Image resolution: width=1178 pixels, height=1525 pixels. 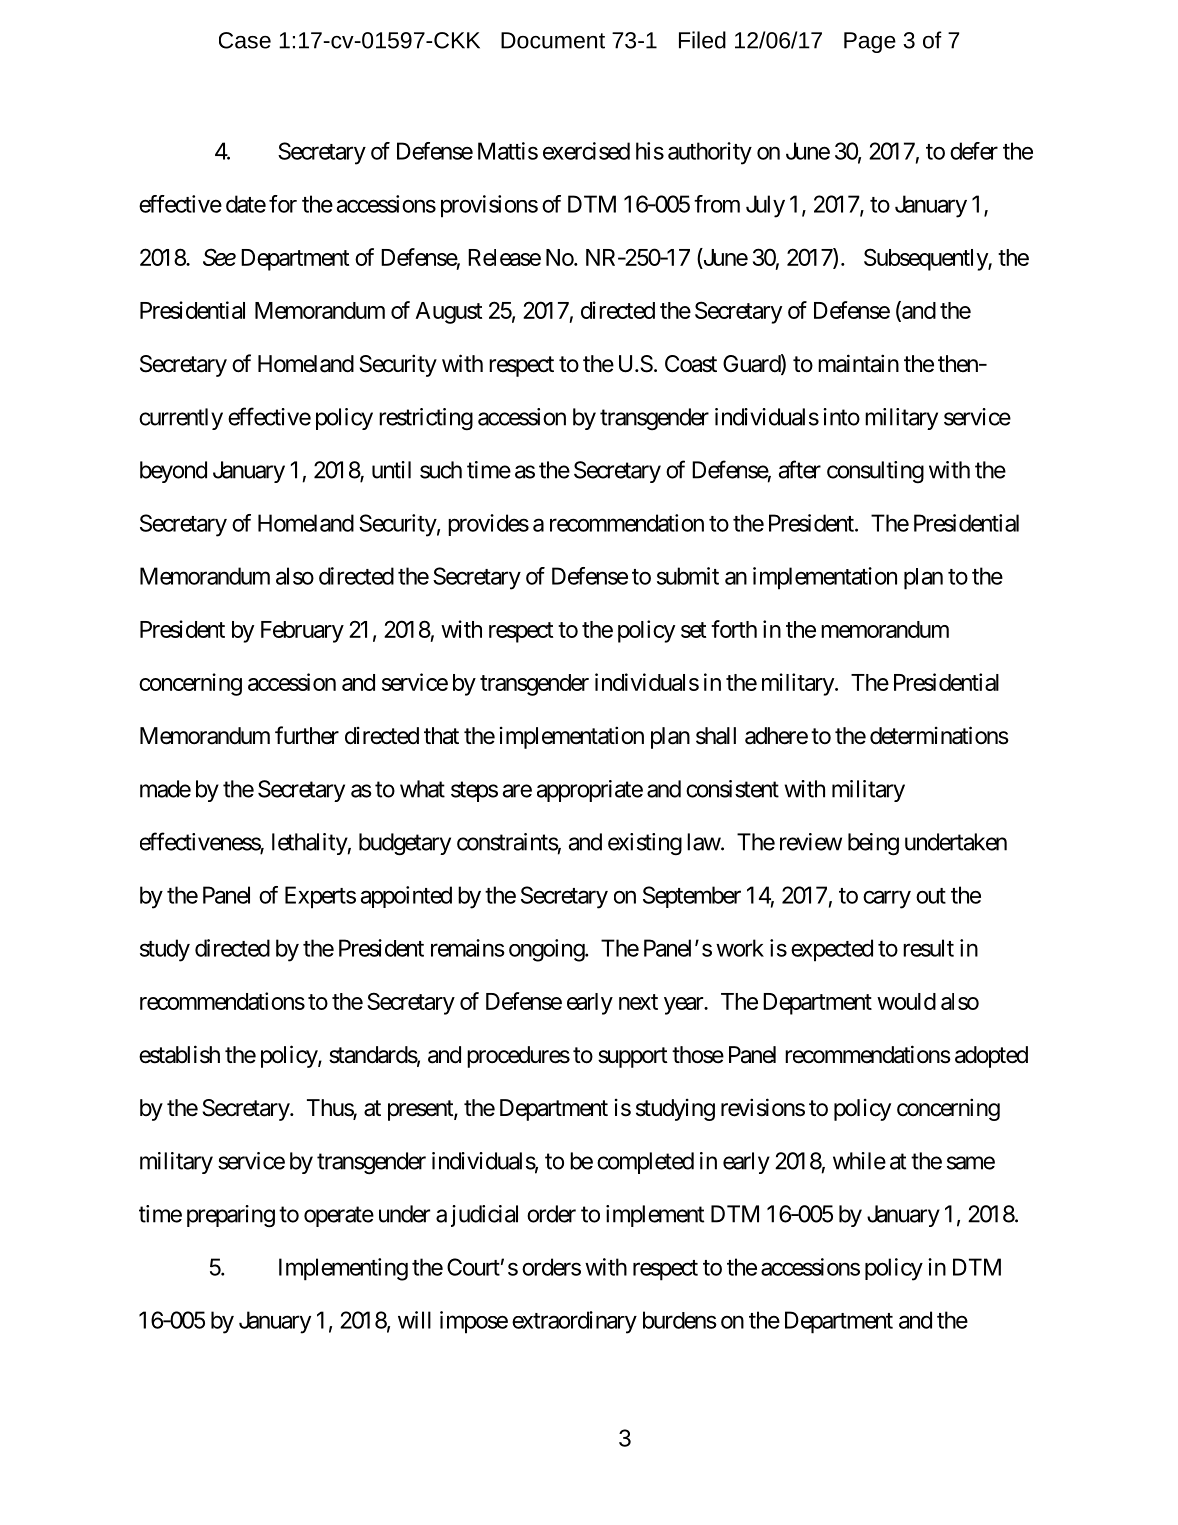 What do you see at coordinates (173, 472) in the screenshot?
I see `beyond` at bounding box center [173, 472].
